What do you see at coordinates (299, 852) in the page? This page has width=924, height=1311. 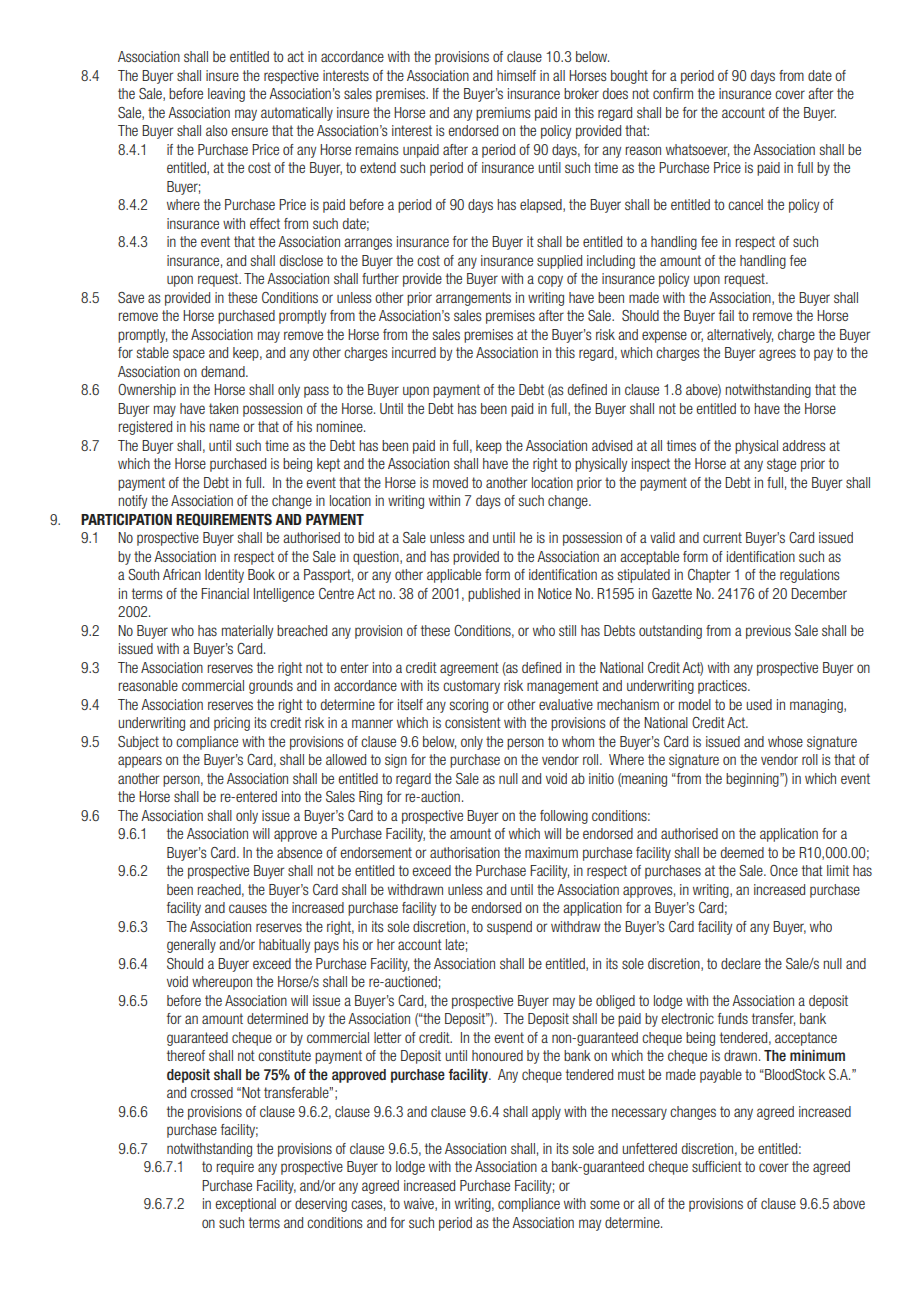 I see `absence` at bounding box center [299, 852].
